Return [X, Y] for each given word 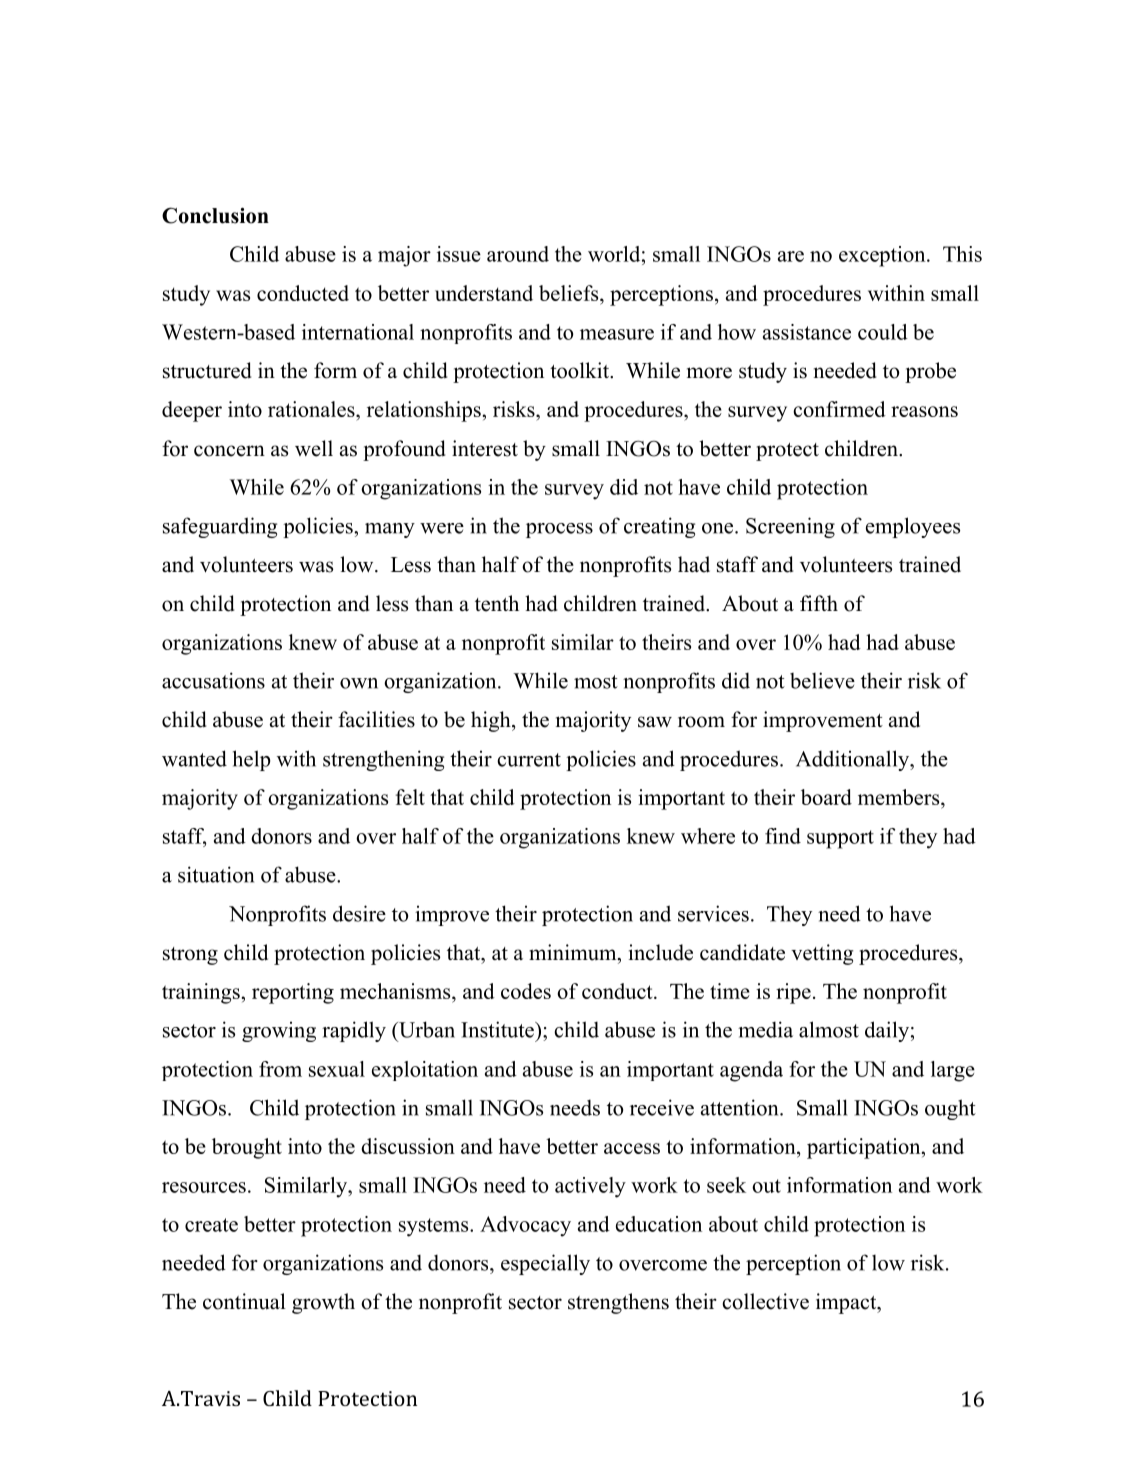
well [314, 448]
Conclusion [215, 215]
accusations [213, 680]
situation [216, 874]
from [280, 1069]
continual [244, 1301]
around [518, 254]
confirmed [839, 409]
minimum [574, 952]
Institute [498, 1029]
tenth [497, 603]
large [953, 1071]
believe [822, 680]
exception [883, 256]
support [840, 839]
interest [485, 448]
